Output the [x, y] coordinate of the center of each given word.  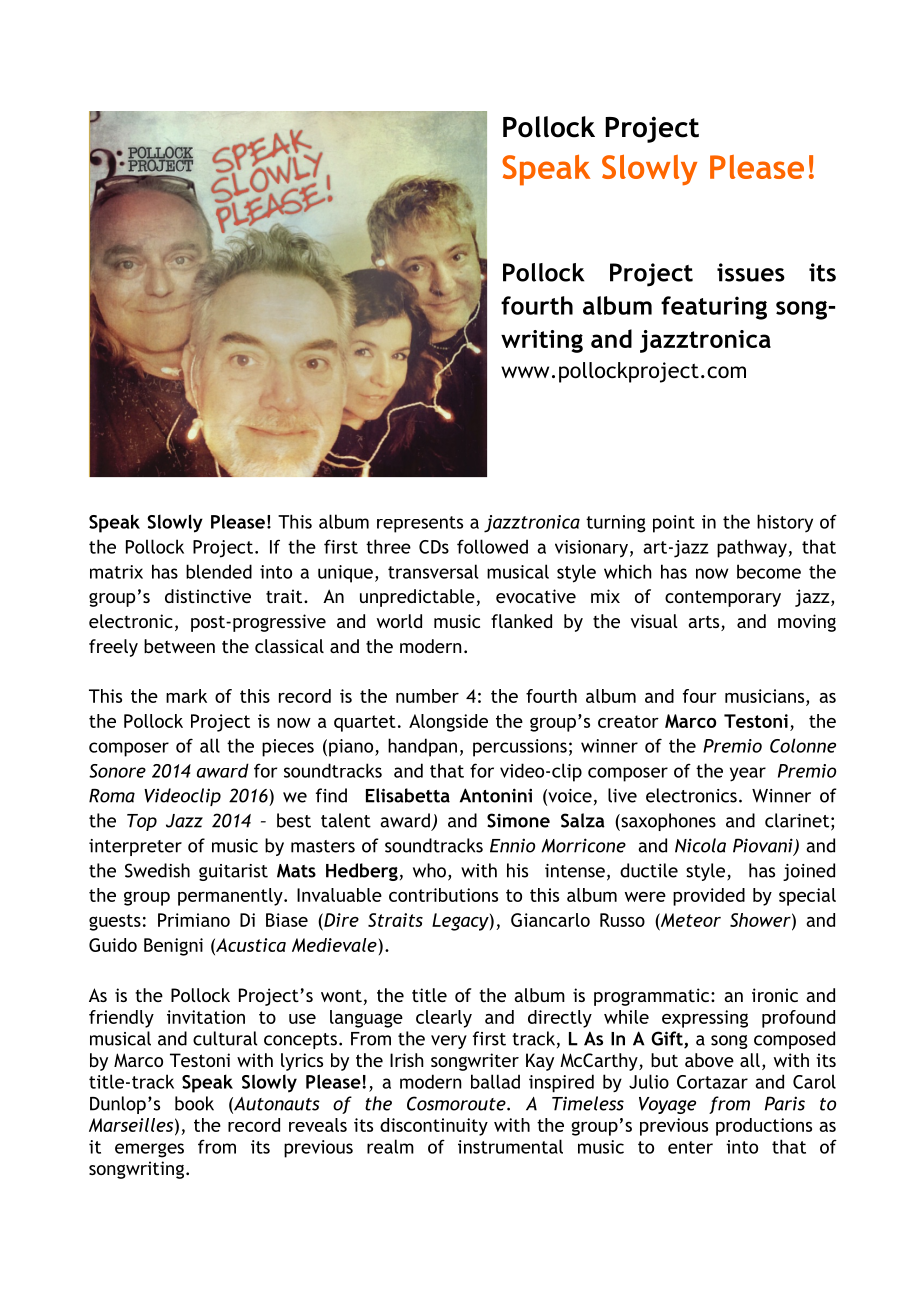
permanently [231, 897]
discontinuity [434, 1127]
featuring [714, 308]
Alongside [448, 723]
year [748, 774]
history [785, 523]
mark [186, 696]
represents [420, 524]
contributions [443, 895]
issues [751, 272]
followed [492, 546]
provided [709, 897]
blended [219, 571]
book [194, 1103]
